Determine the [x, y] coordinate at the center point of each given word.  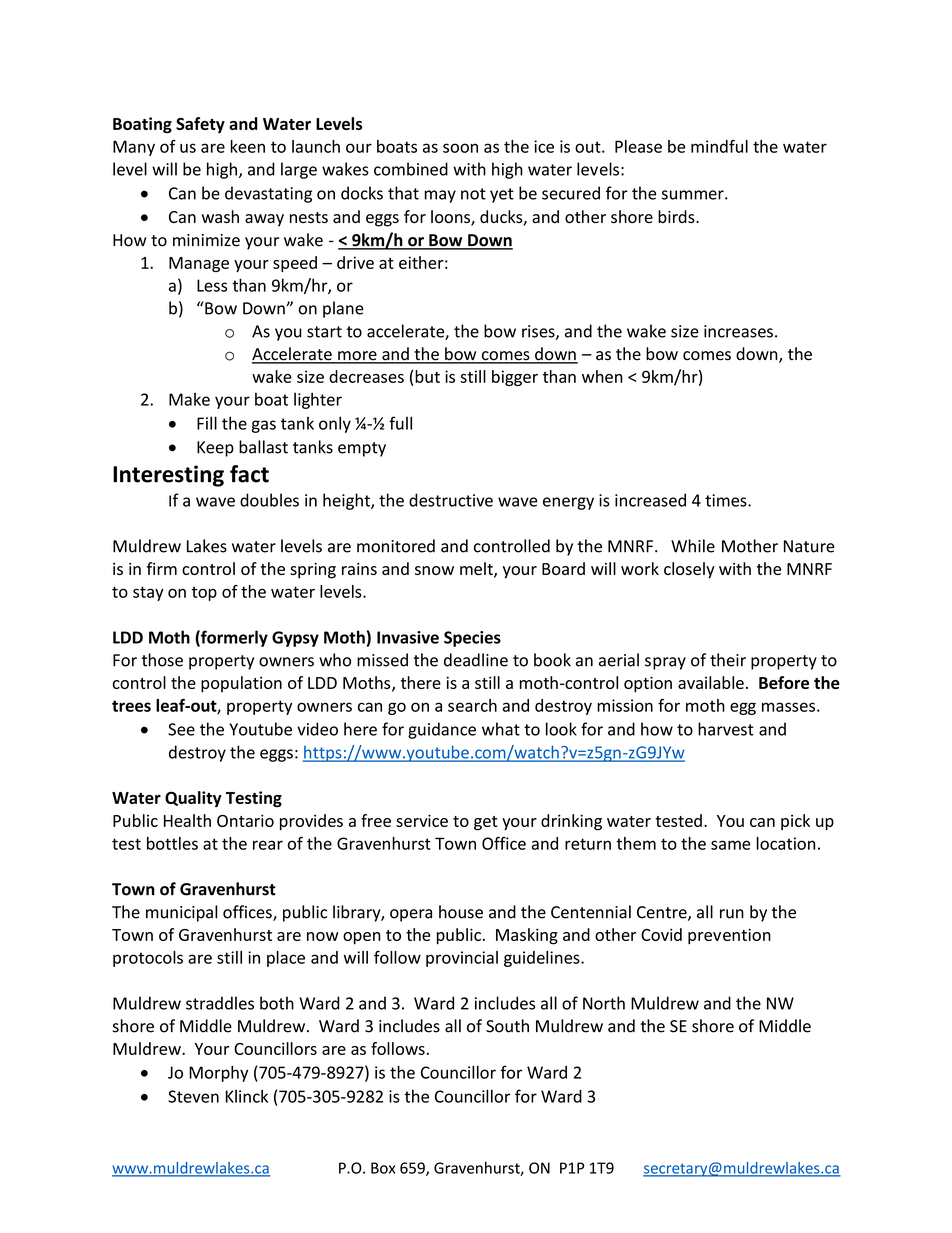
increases [738, 331]
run [732, 914]
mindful [719, 146]
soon [460, 148]
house [461, 912]
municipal [181, 913]
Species [472, 639]
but [427, 376]
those [162, 660]
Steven [193, 1096]
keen [247, 146]
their [728, 660]
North [604, 1003]
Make [189, 399]
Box [383, 1168]
